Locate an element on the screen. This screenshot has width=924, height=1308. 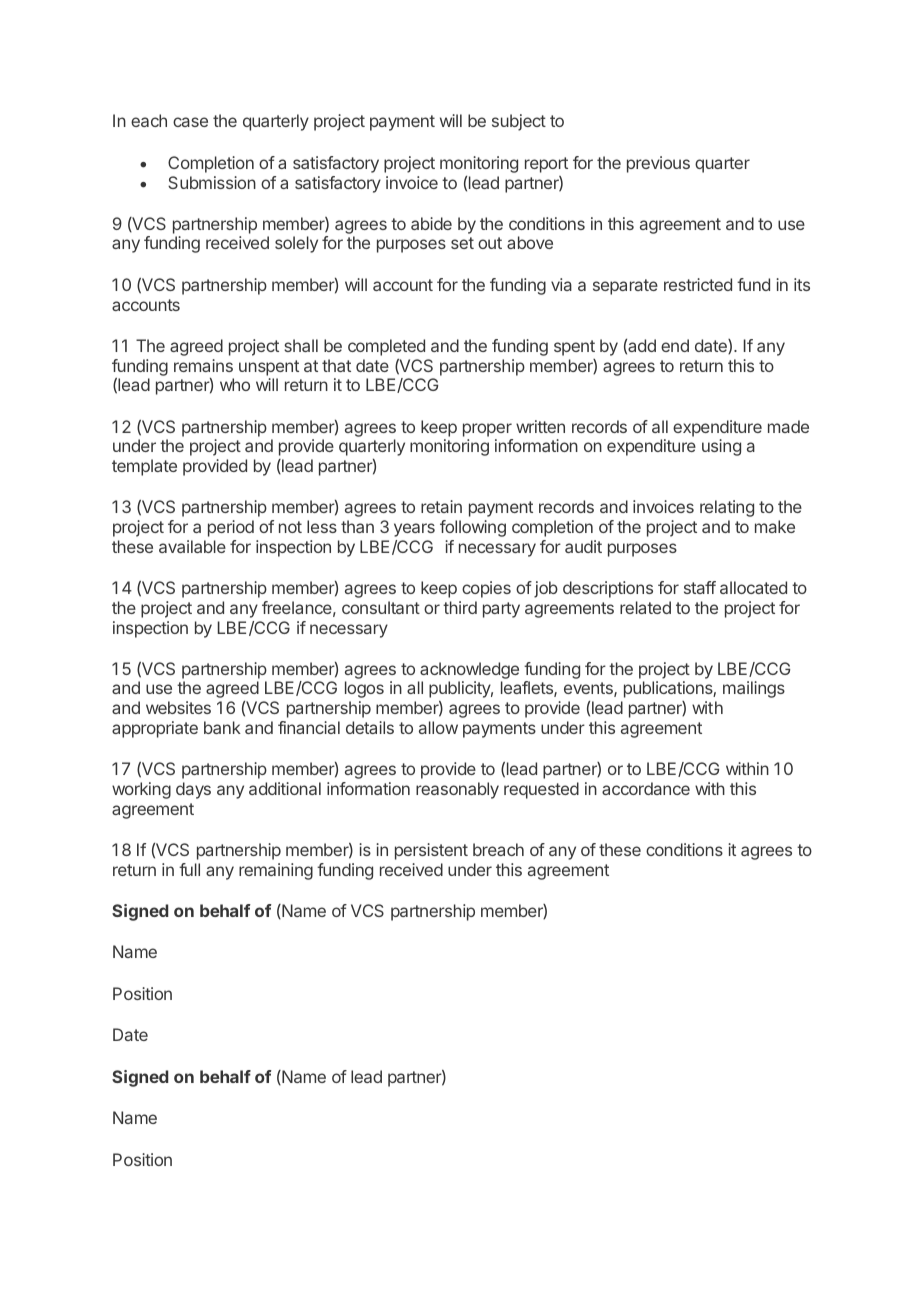
relating is located at coordinates (727, 508).
